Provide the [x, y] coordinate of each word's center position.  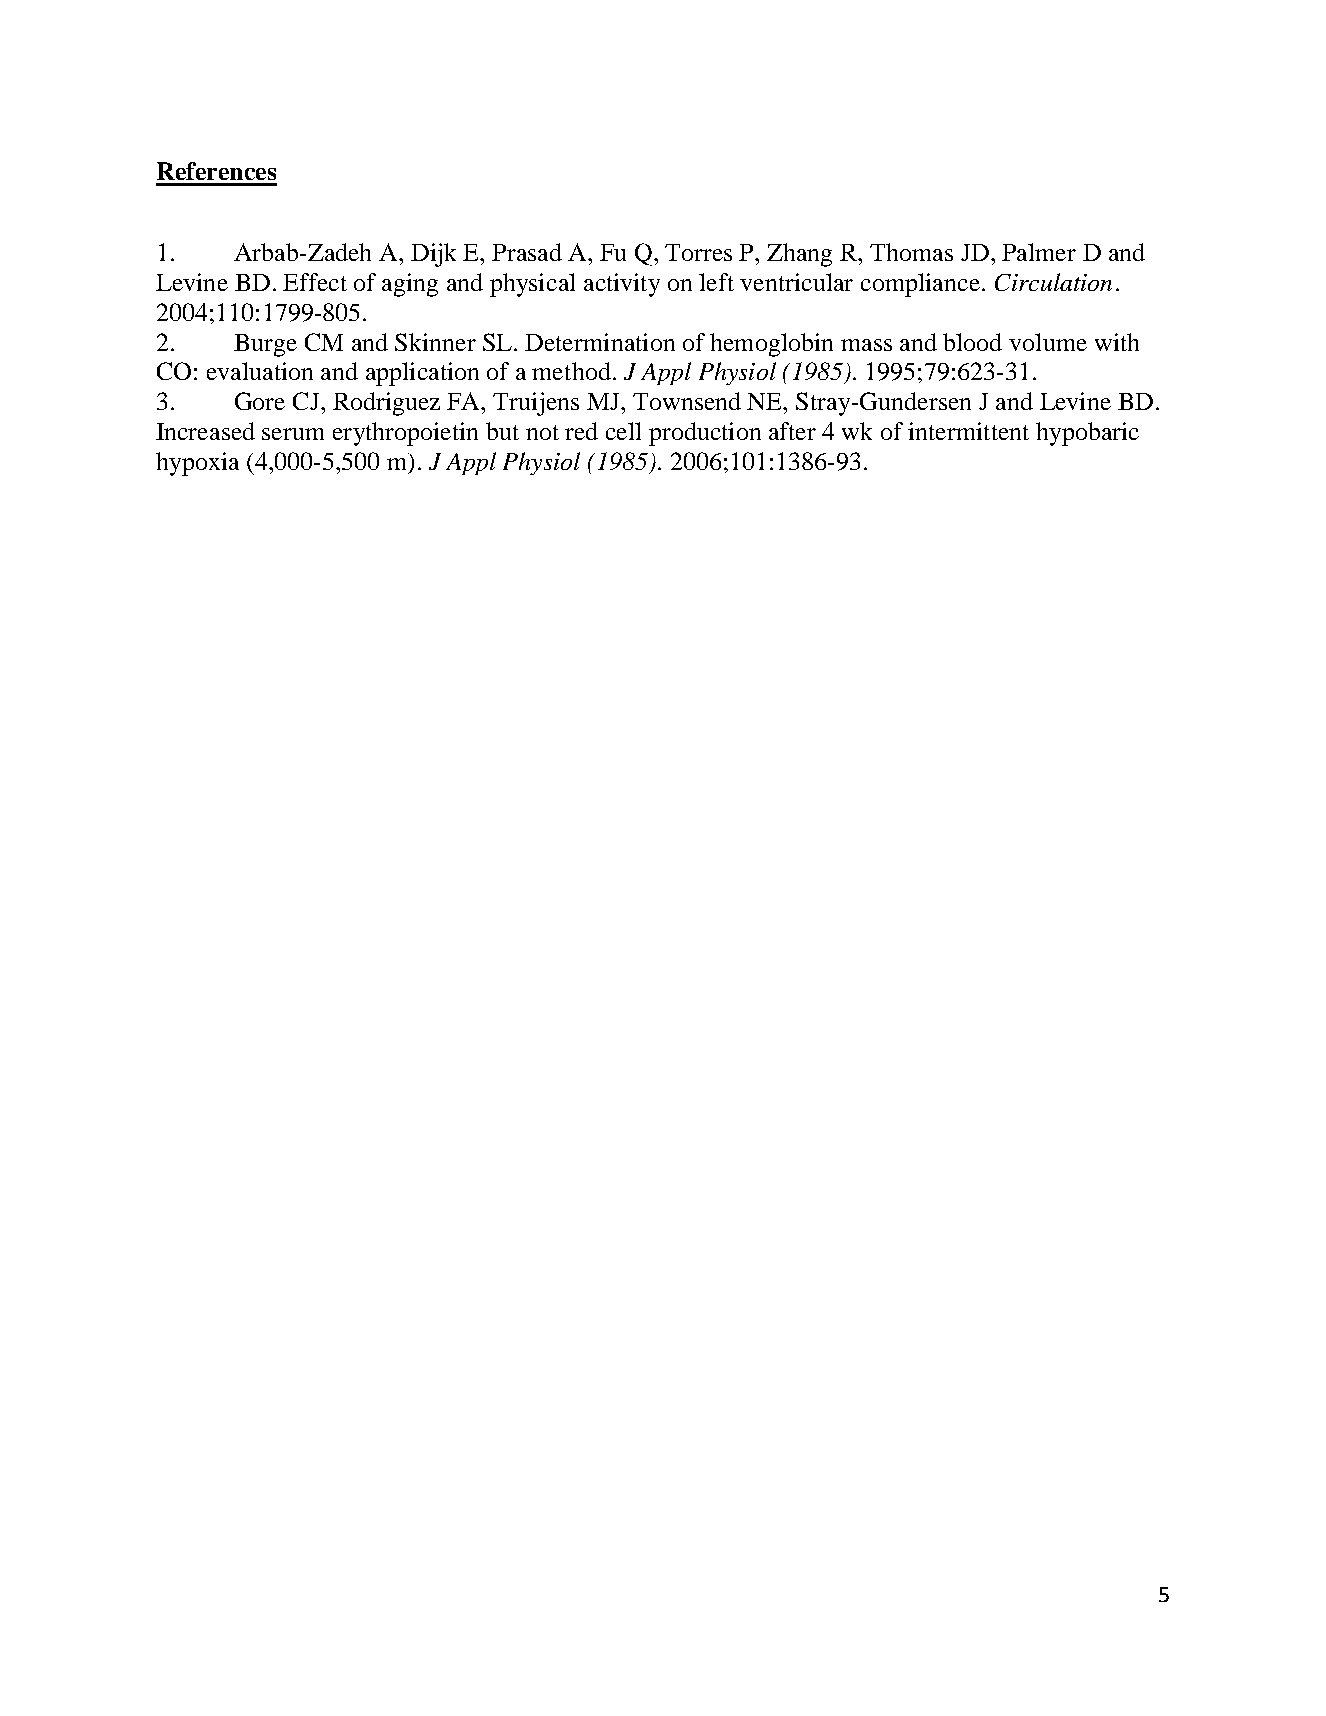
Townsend [687, 401]
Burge [265, 345]
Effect [315, 282]
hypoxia [197, 464]
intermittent [968, 431]
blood [972, 342]
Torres [698, 252]
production [705, 434]
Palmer [1039, 252]
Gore [260, 401]
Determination [600, 342]
